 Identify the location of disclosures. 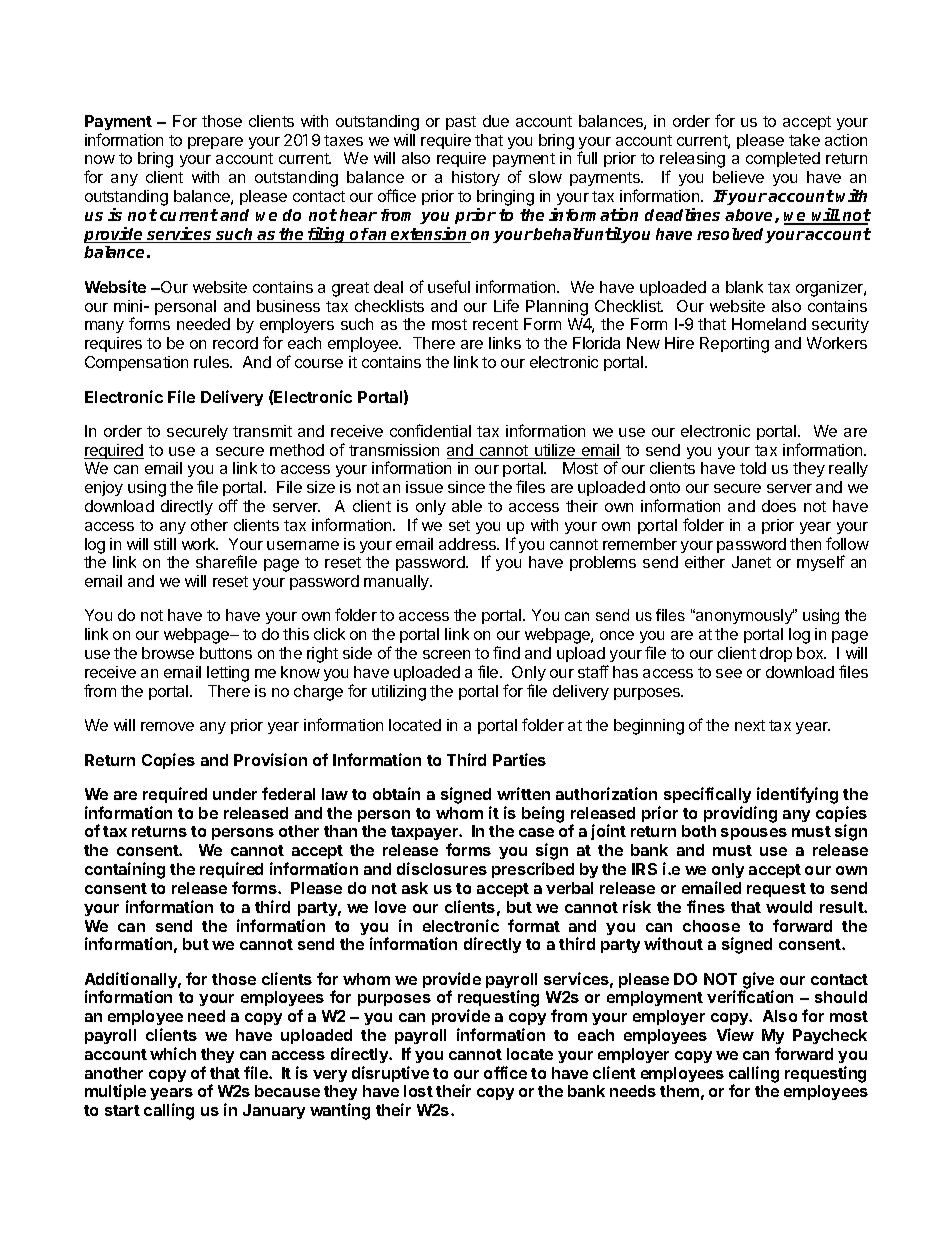
(442, 868).
